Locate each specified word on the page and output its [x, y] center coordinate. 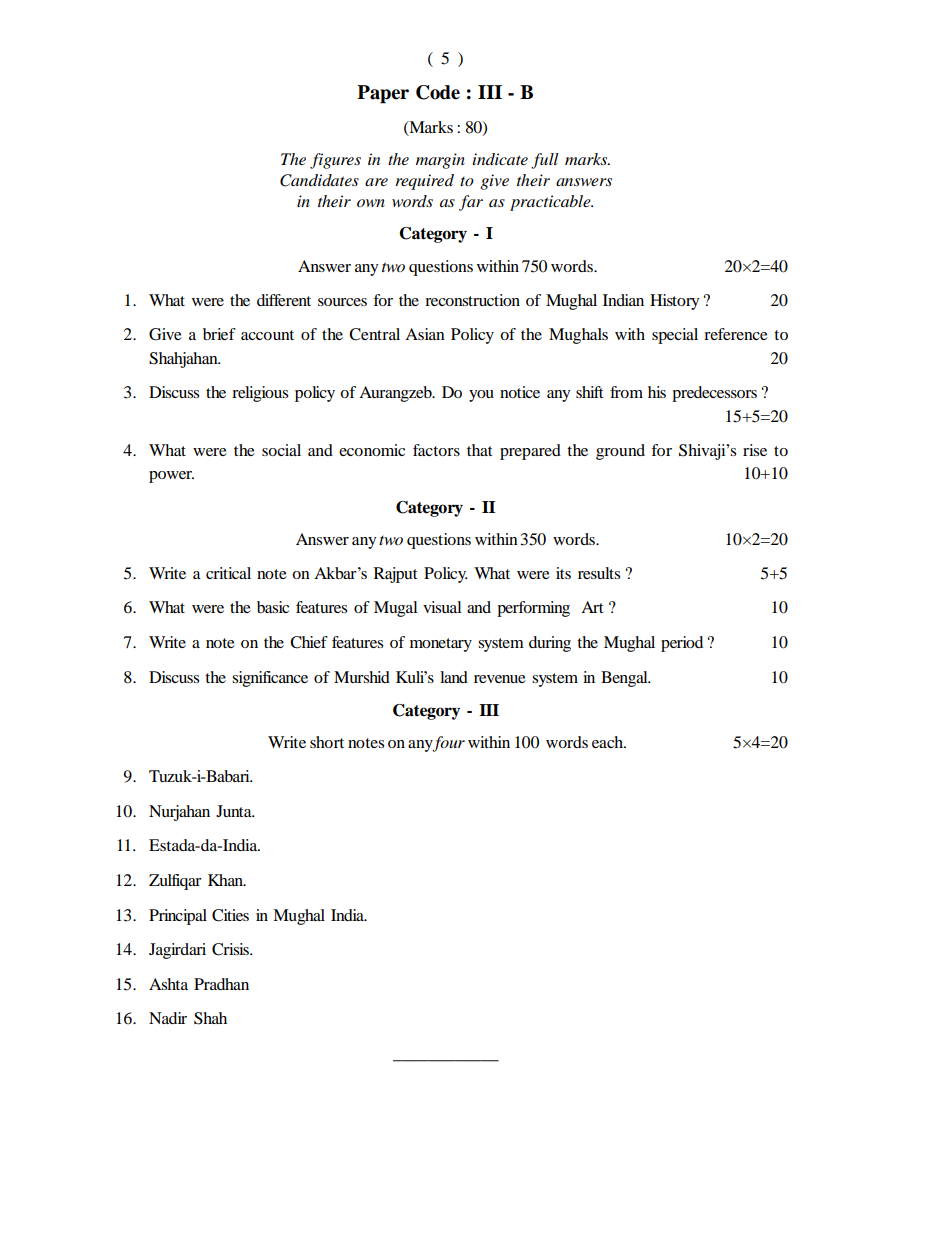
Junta [235, 811]
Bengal [625, 679]
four [448, 744]
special [675, 336]
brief [219, 334]
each [608, 742]
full [545, 161]
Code [438, 92]
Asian [425, 334]
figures [335, 161]
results [599, 573]
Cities [230, 915]
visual [442, 607]
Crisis [231, 949]
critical [228, 573]
